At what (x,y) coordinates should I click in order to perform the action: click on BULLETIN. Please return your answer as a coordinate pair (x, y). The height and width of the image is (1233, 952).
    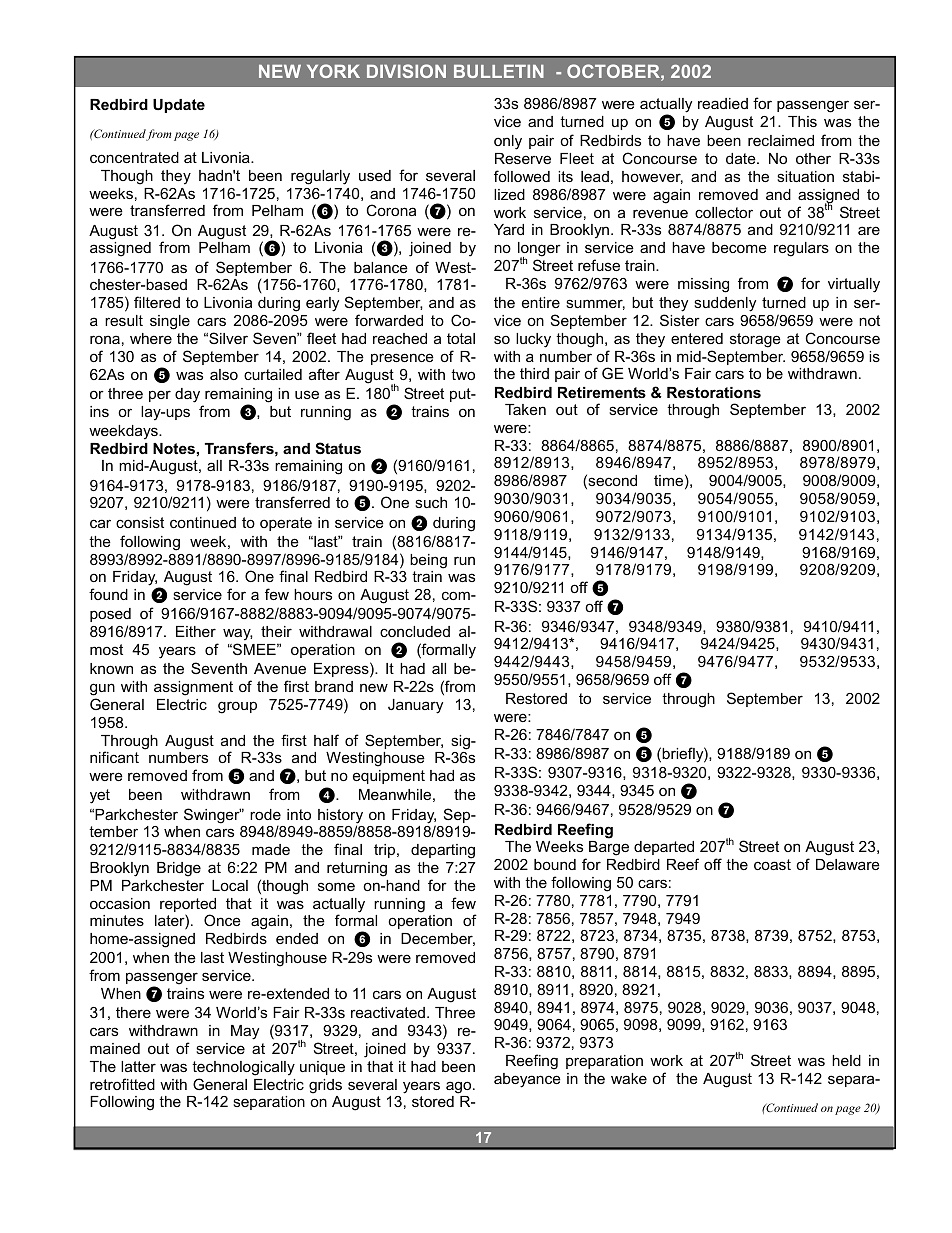
    Looking at the image, I should click on (499, 71).
